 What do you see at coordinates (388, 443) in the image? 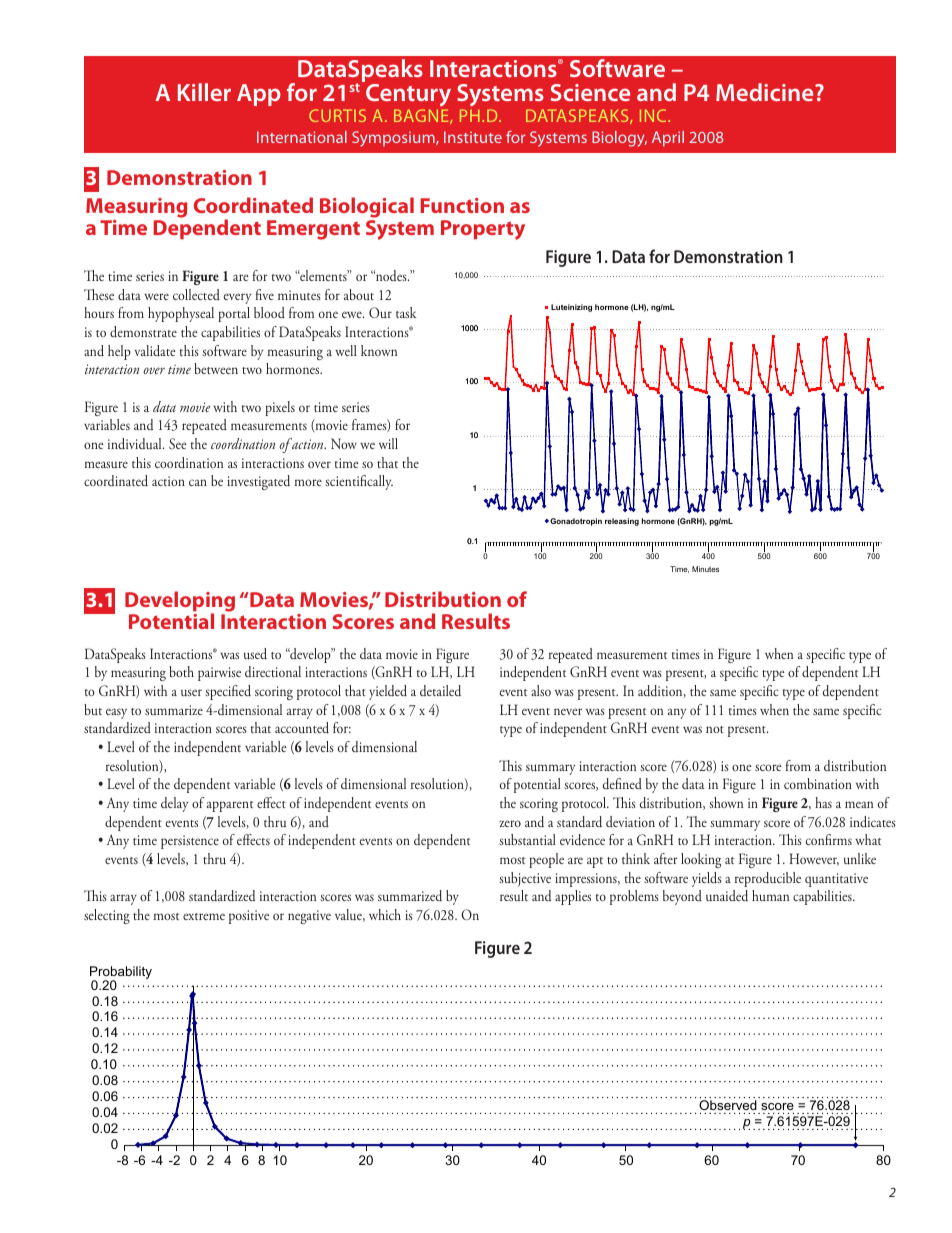
I see `will` at bounding box center [388, 443].
